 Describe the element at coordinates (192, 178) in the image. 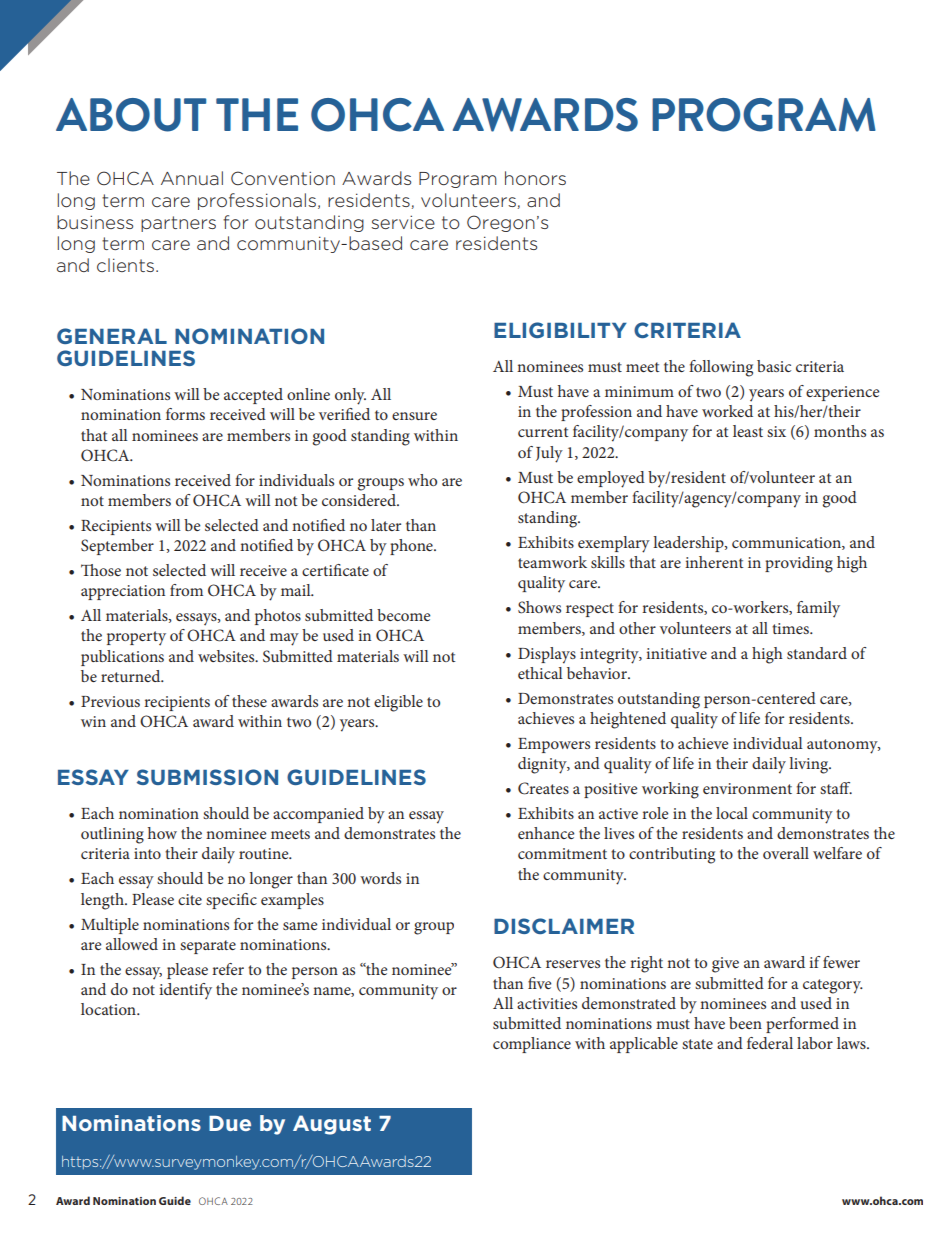

I see `Annual` at that location.
